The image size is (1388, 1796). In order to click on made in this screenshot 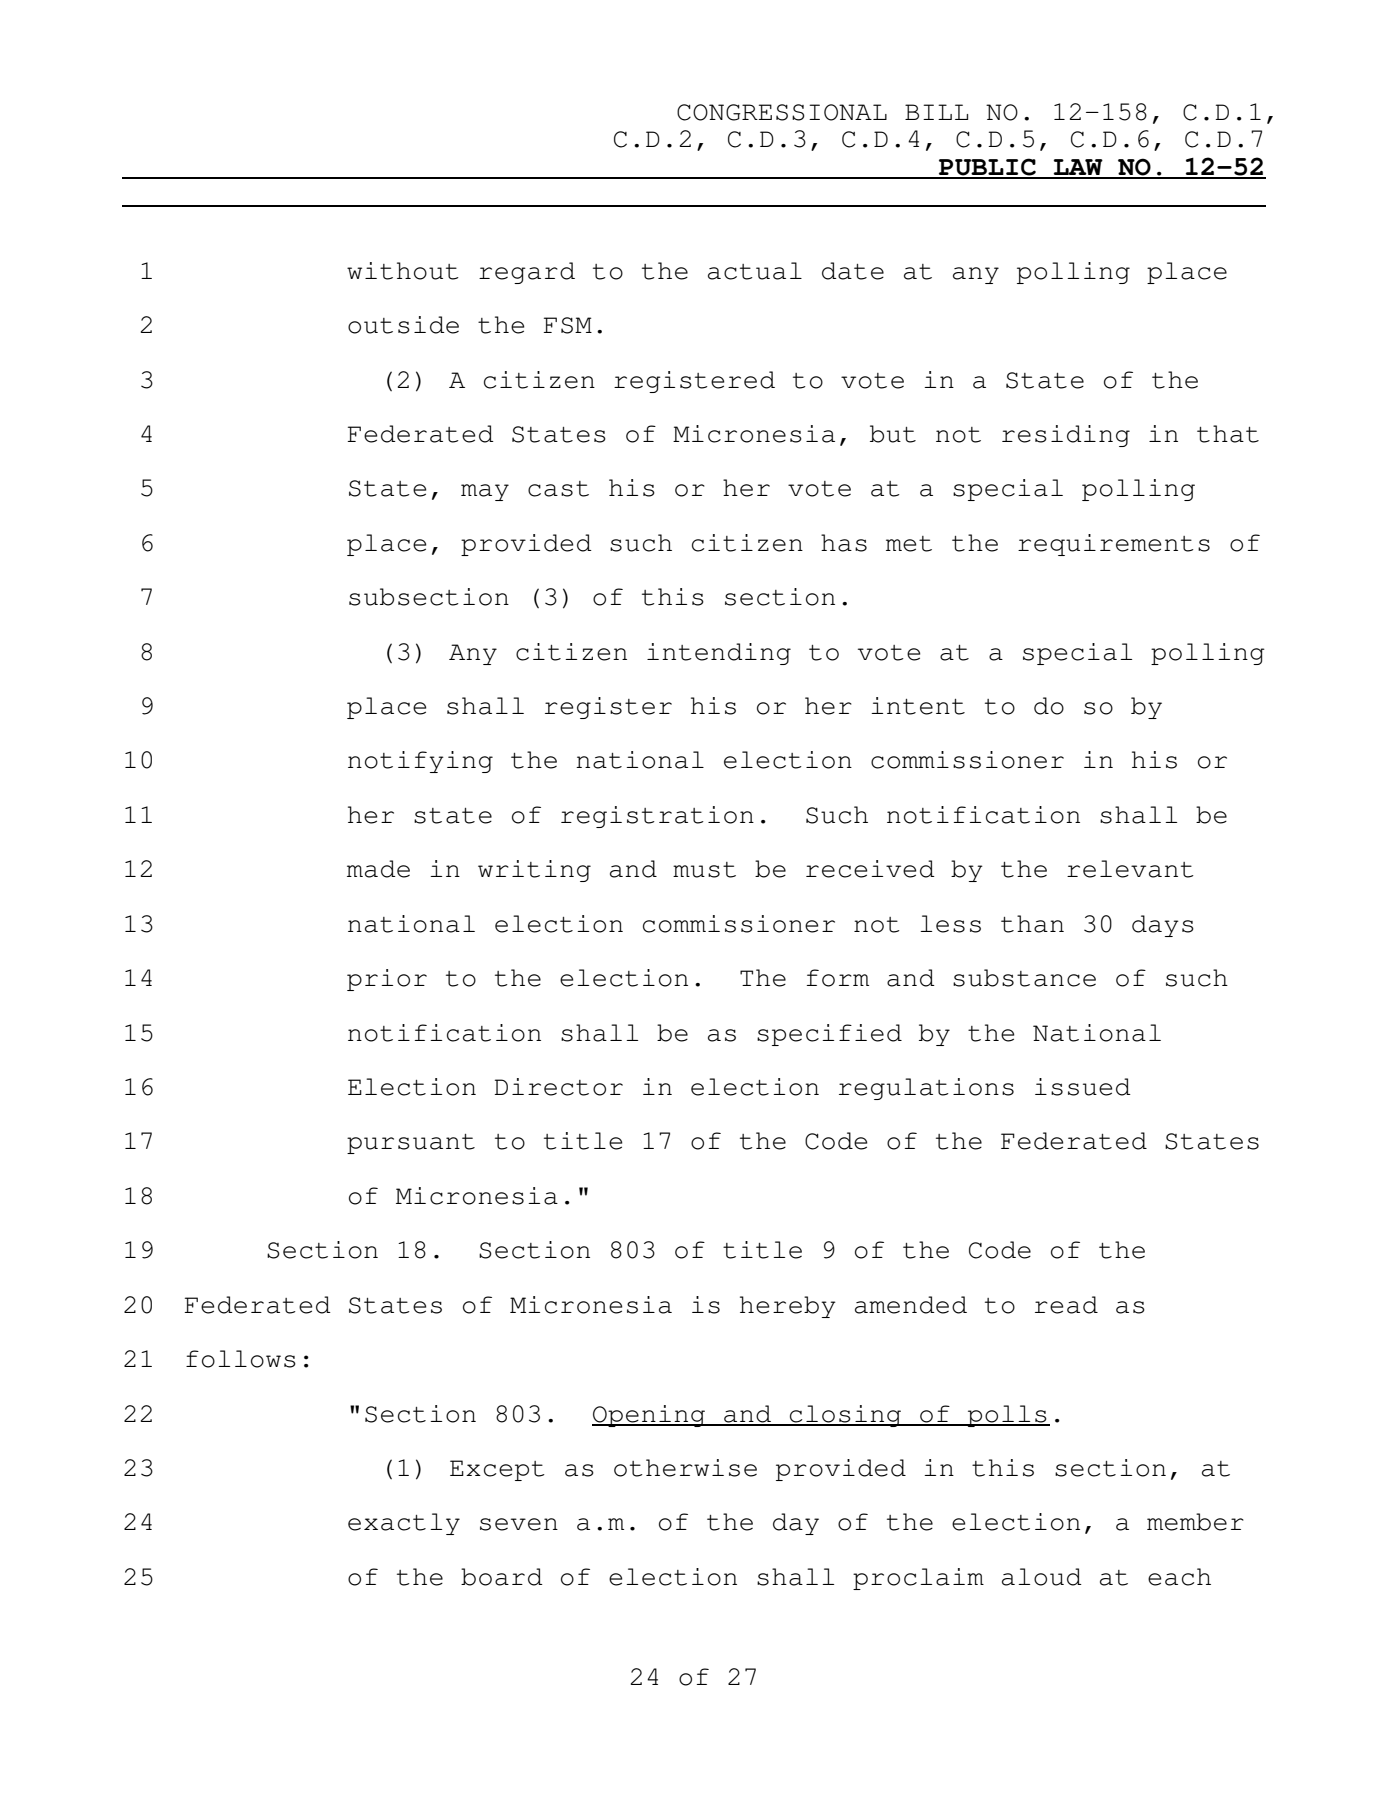, I will do `click(378, 869)`.
